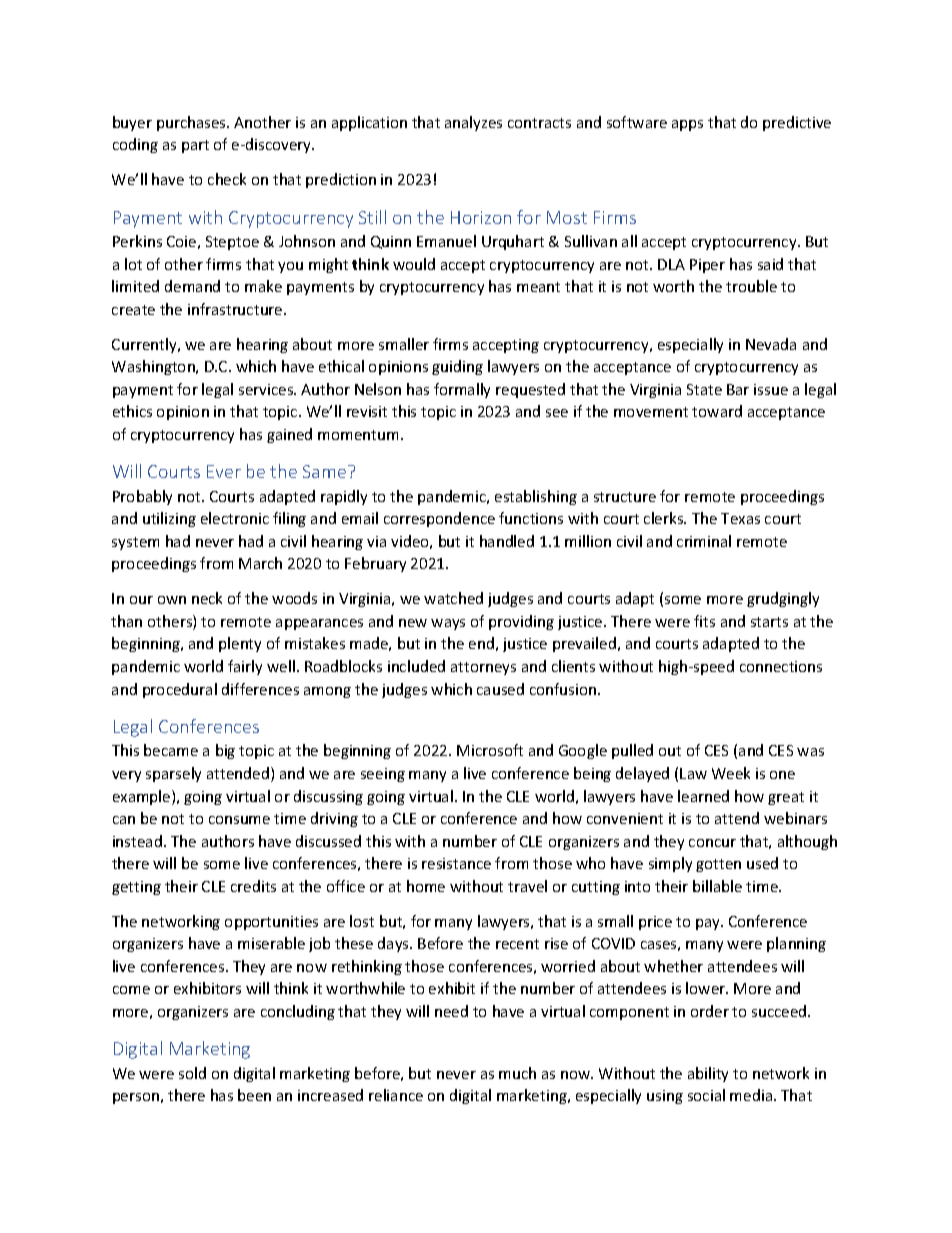  What do you see at coordinates (687, 125) in the screenshot?
I see `apps` at bounding box center [687, 125].
